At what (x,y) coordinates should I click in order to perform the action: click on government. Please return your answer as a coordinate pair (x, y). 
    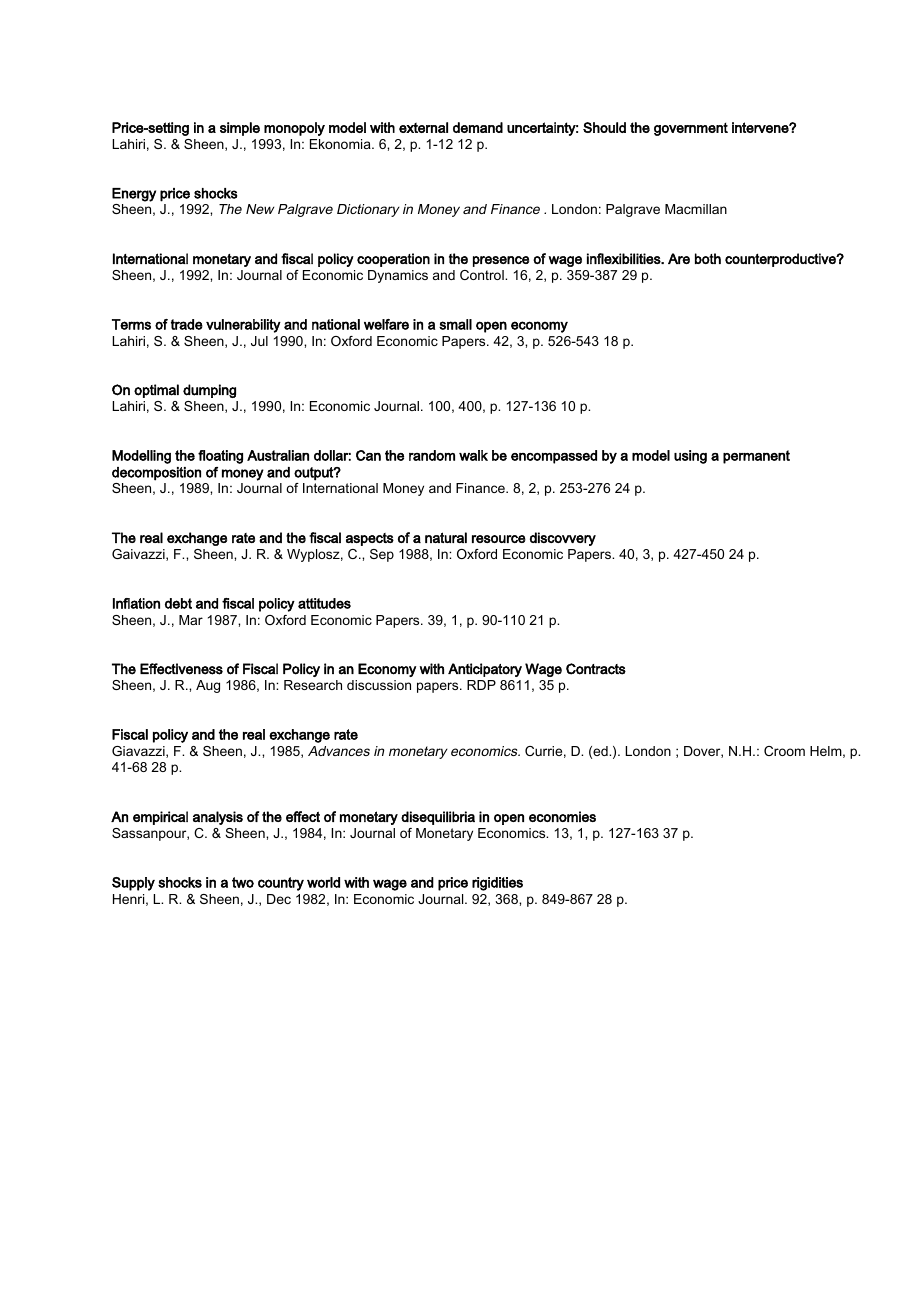
    Looking at the image, I should click on (691, 129).
